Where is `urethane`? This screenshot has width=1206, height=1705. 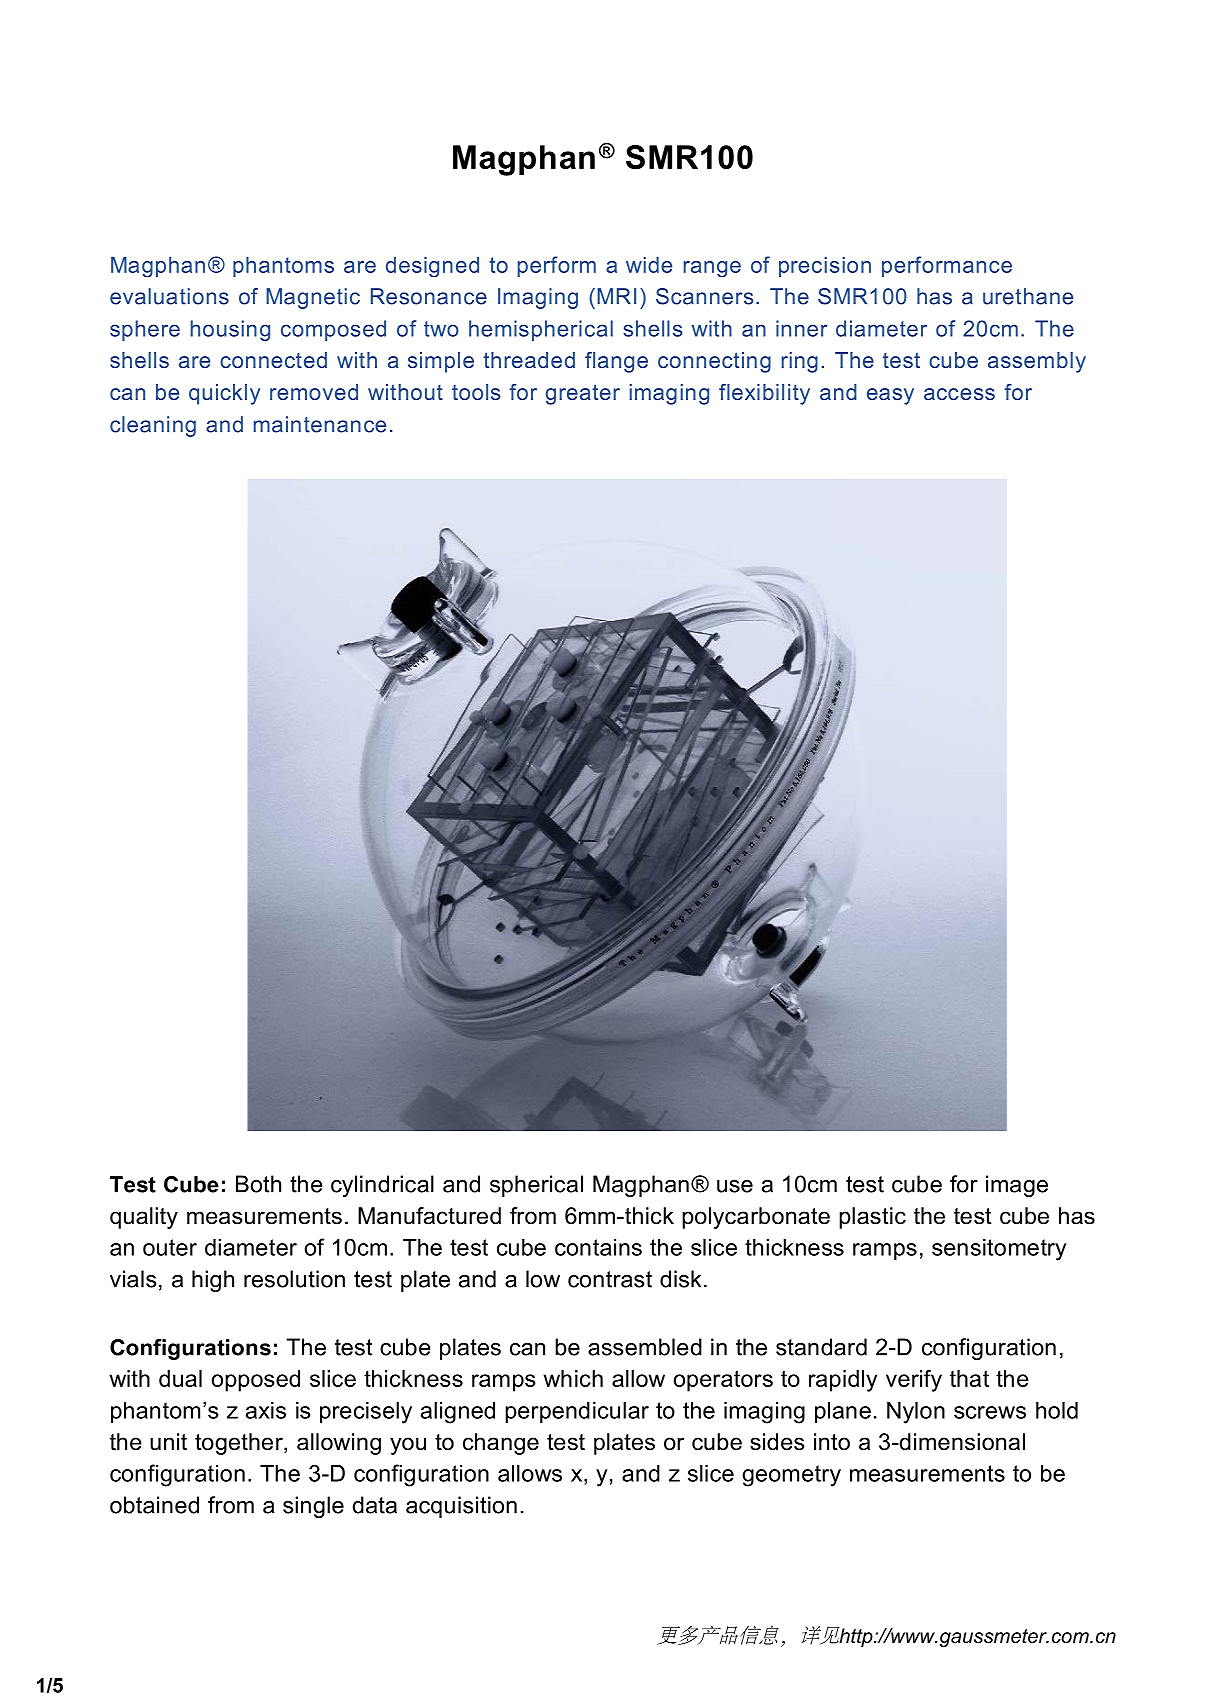 urethane is located at coordinates (1028, 296).
